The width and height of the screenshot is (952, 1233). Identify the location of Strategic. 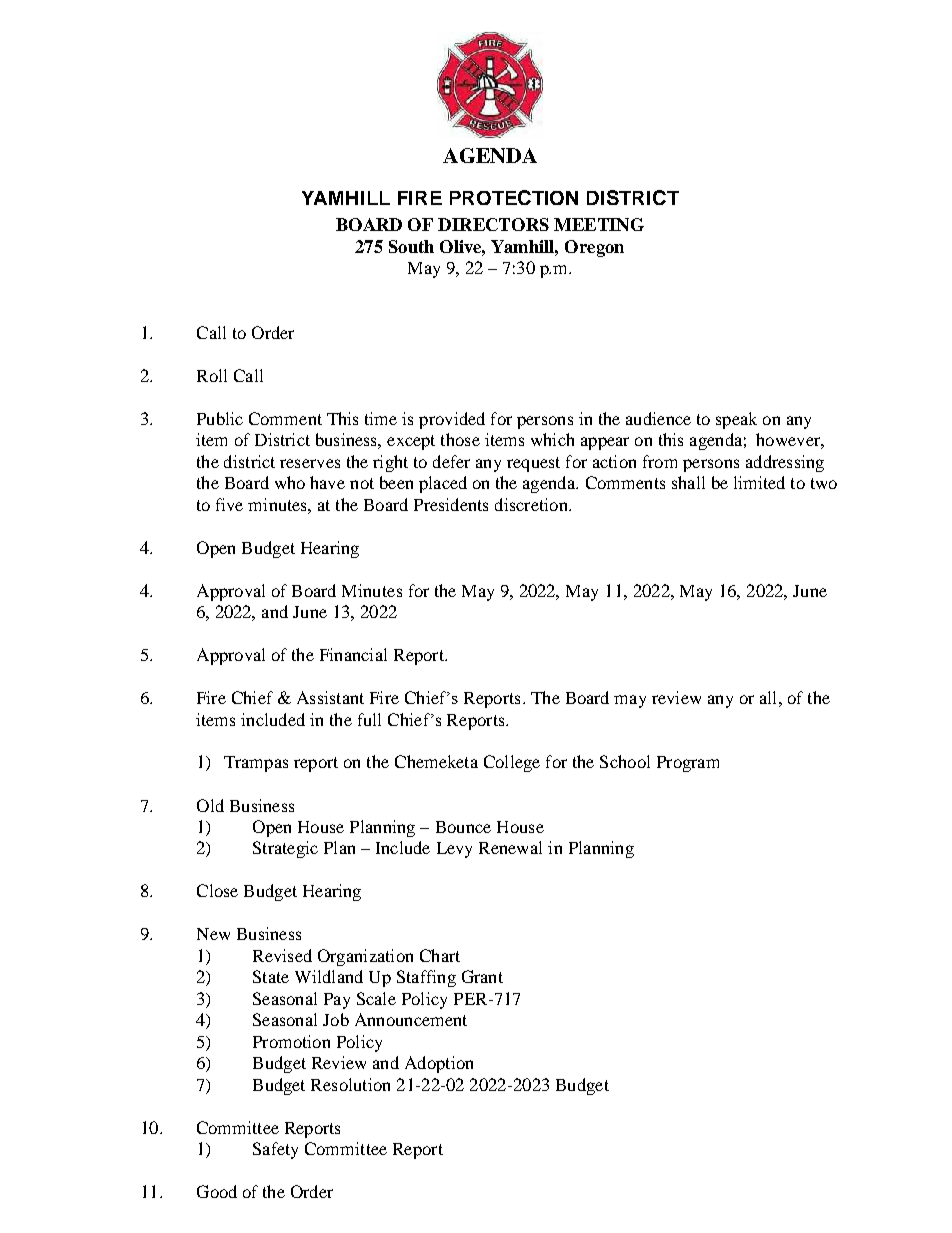
(285, 849).
